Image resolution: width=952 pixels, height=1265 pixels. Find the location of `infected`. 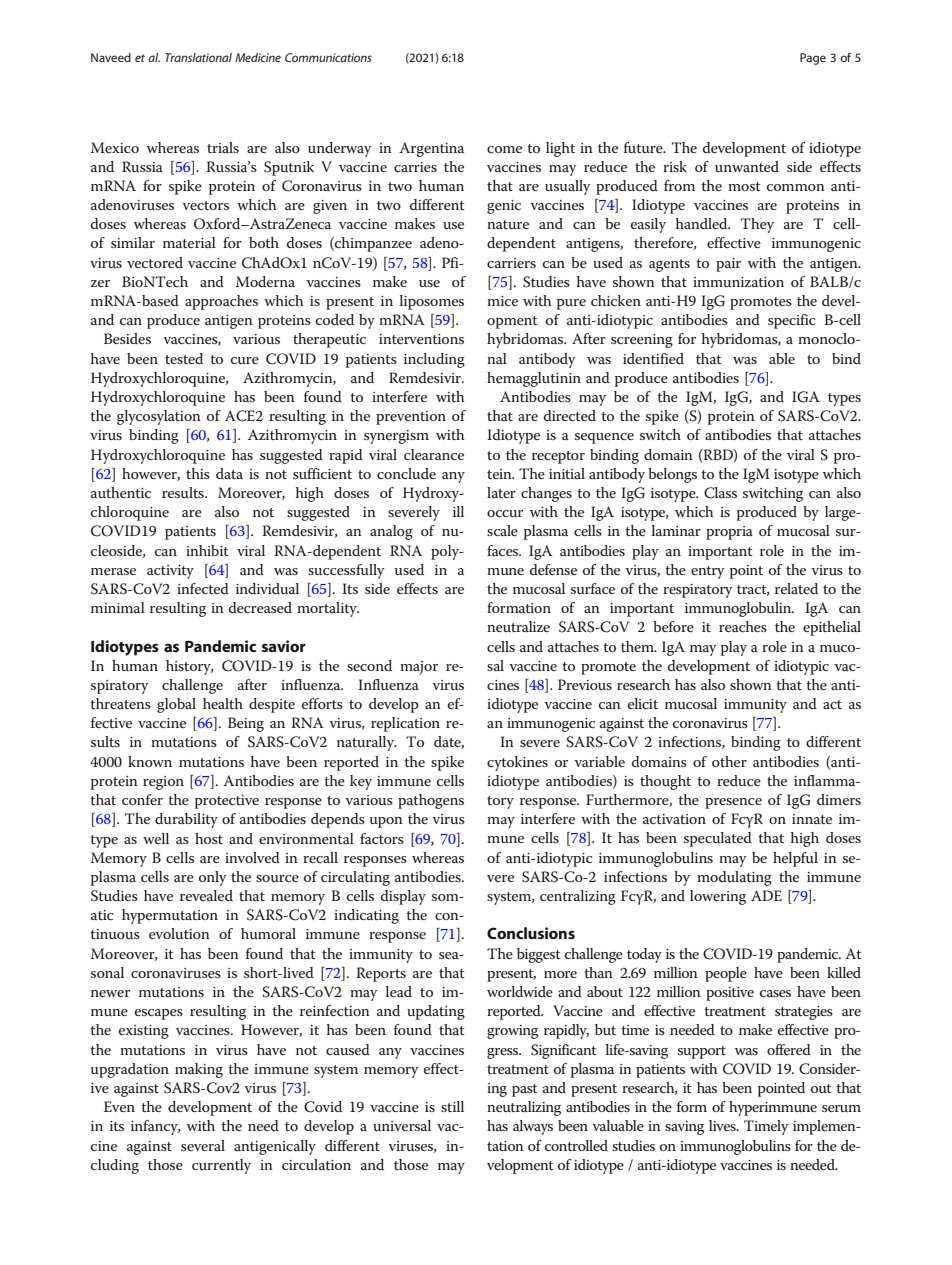

infected is located at coordinates (203, 588).
